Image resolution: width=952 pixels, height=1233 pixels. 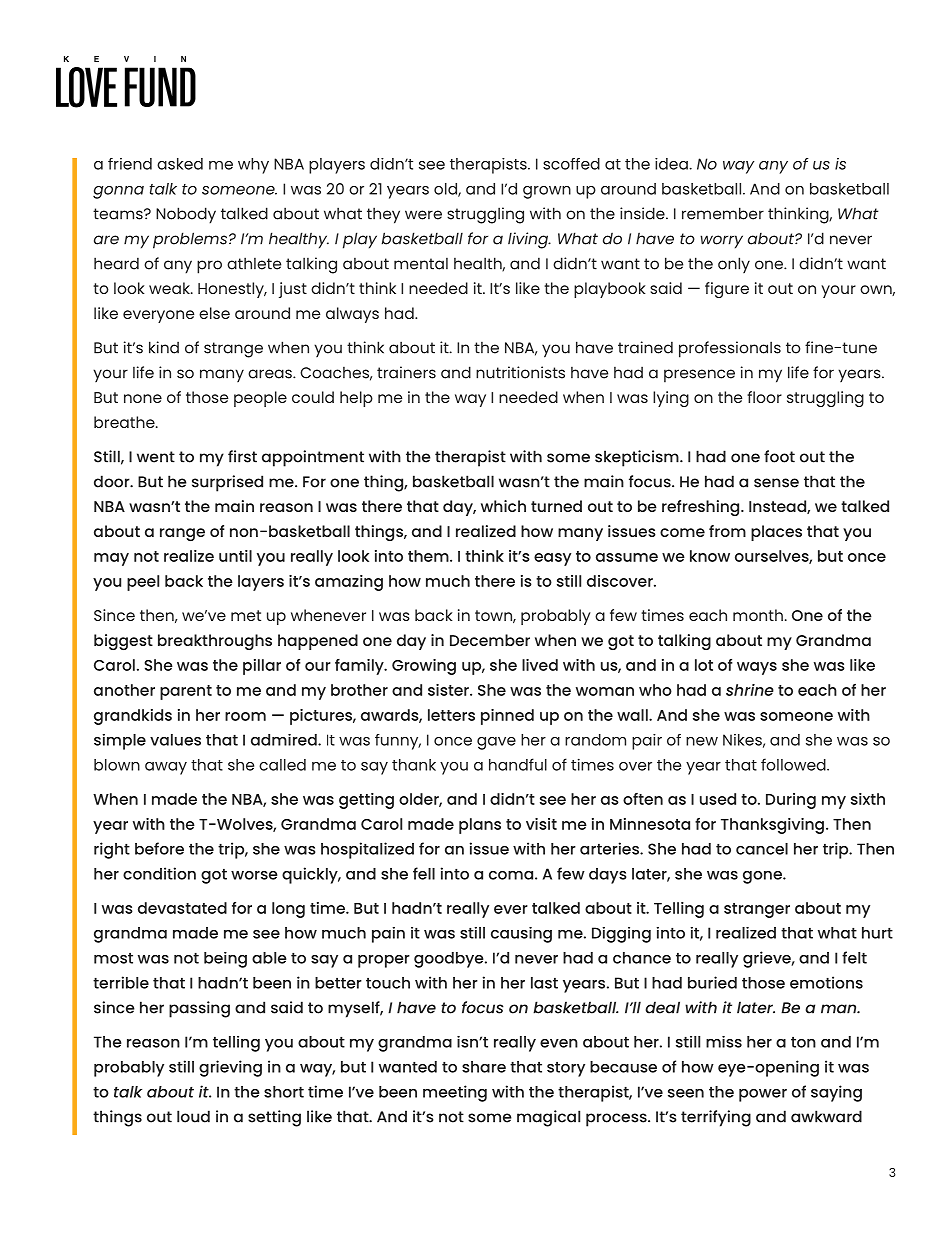 What do you see at coordinates (763, 1095) in the screenshot?
I see `power` at bounding box center [763, 1095].
